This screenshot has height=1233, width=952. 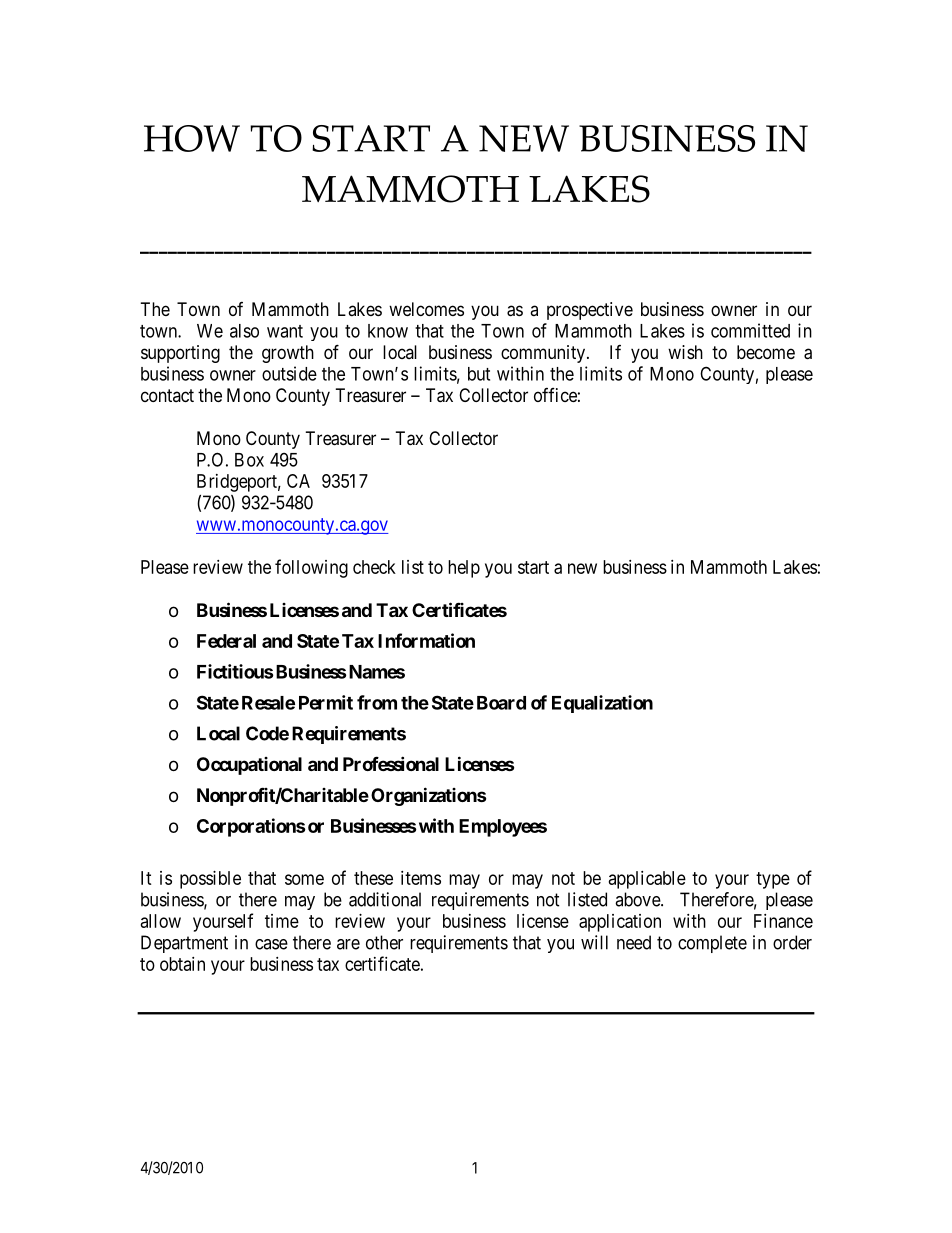 What do you see at coordinates (685, 352) in the screenshot?
I see `wish` at bounding box center [685, 352].
